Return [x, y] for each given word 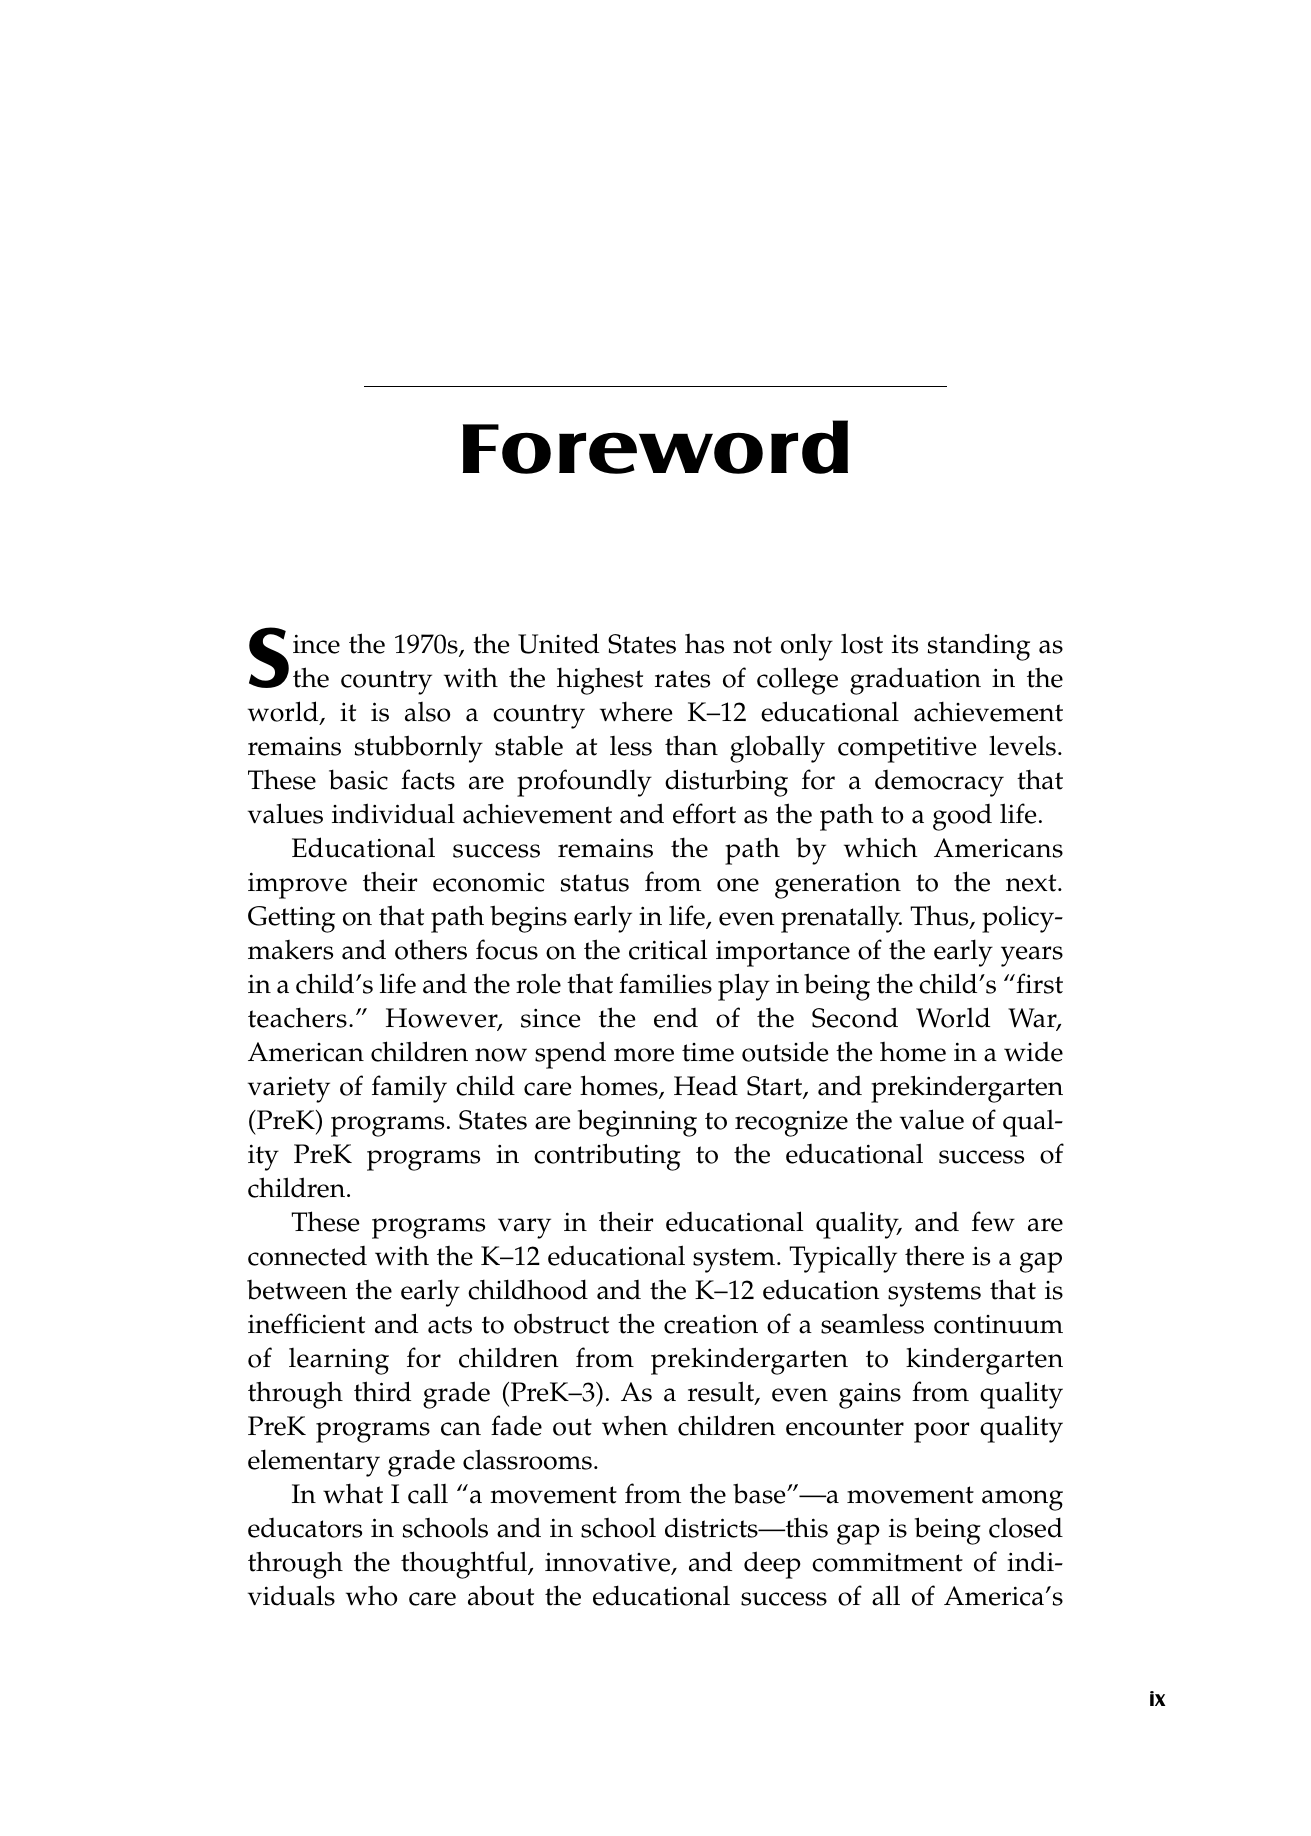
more [644, 1055]
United [558, 643]
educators [305, 1528]
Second [855, 1017]
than [691, 745]
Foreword [655, 447]
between [297, 1290]
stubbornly [419, 749]
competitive [907, 749]
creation [711, 1324]
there [934, 1255]
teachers [297, 1017]
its [905, 644]
